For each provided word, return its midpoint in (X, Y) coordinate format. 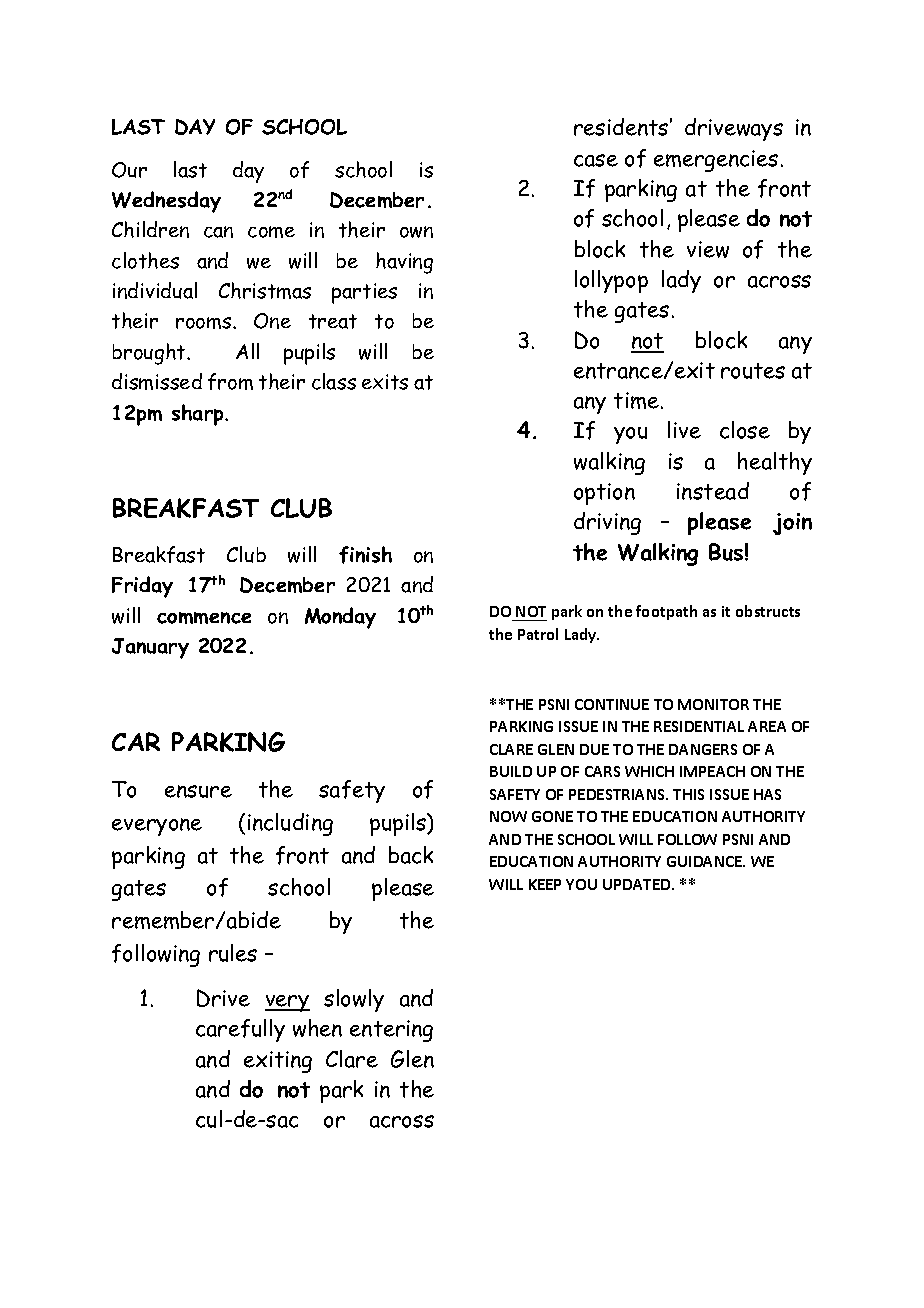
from (230, 381)
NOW (508, 816)
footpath (666, 612)
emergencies (716, 161)
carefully (240, 1030)
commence (204, 618)
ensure (198, 791)
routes (753, 371)
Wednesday (166, 202)
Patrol (538, 634)
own (416, 232)
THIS (688, 794)
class (334, 381)
